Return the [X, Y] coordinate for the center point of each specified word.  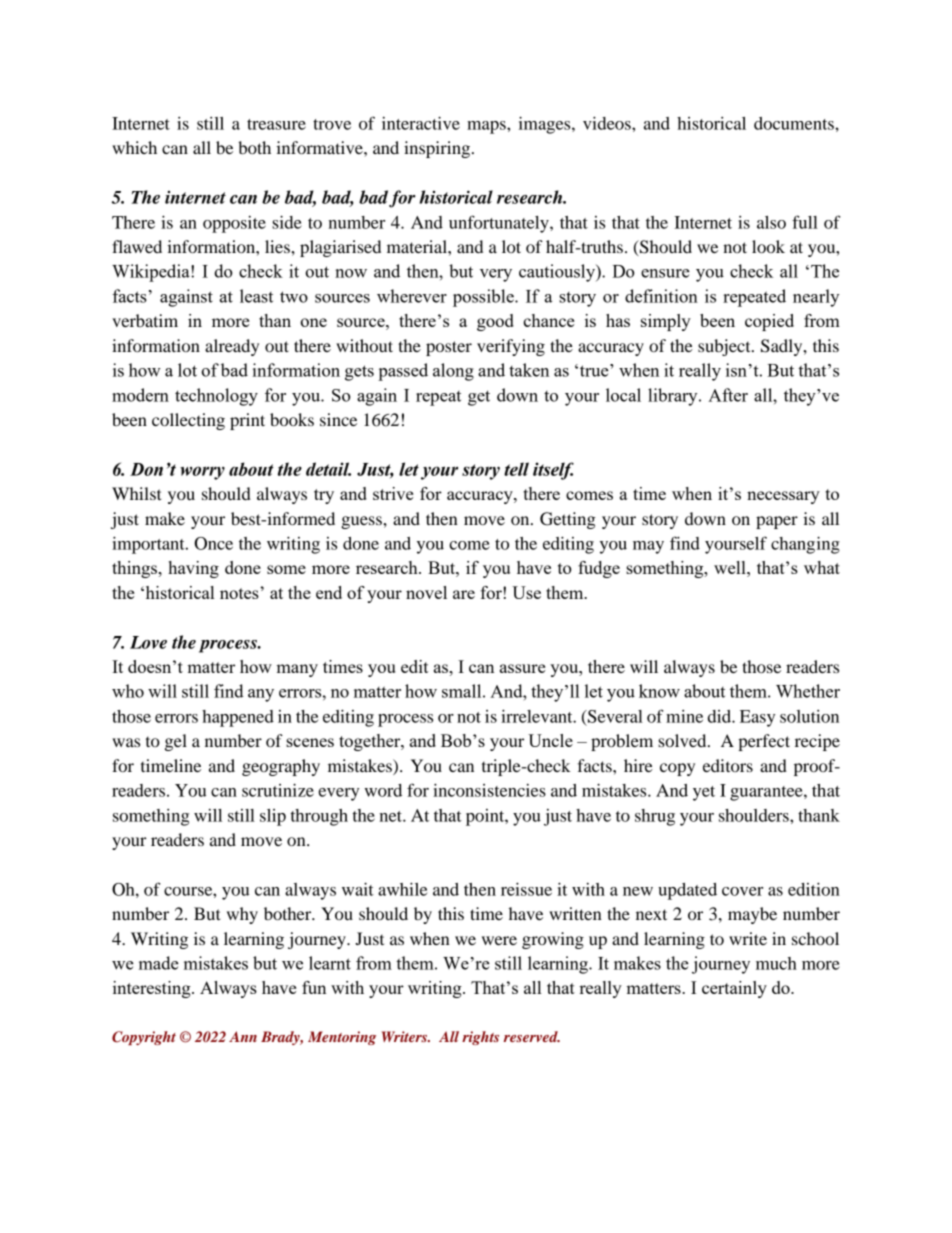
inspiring [437, 149]
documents [795, 123]
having [193, 569]
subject [725, 347]
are [464, 594]
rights [480, 1038]
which [134, 147]
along [453, 372]
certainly [734, 989]
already [232, 347]
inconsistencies [489, 790]
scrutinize [278, 790]
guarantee [767, 793]
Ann [243, 1036]
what [822, 567]
